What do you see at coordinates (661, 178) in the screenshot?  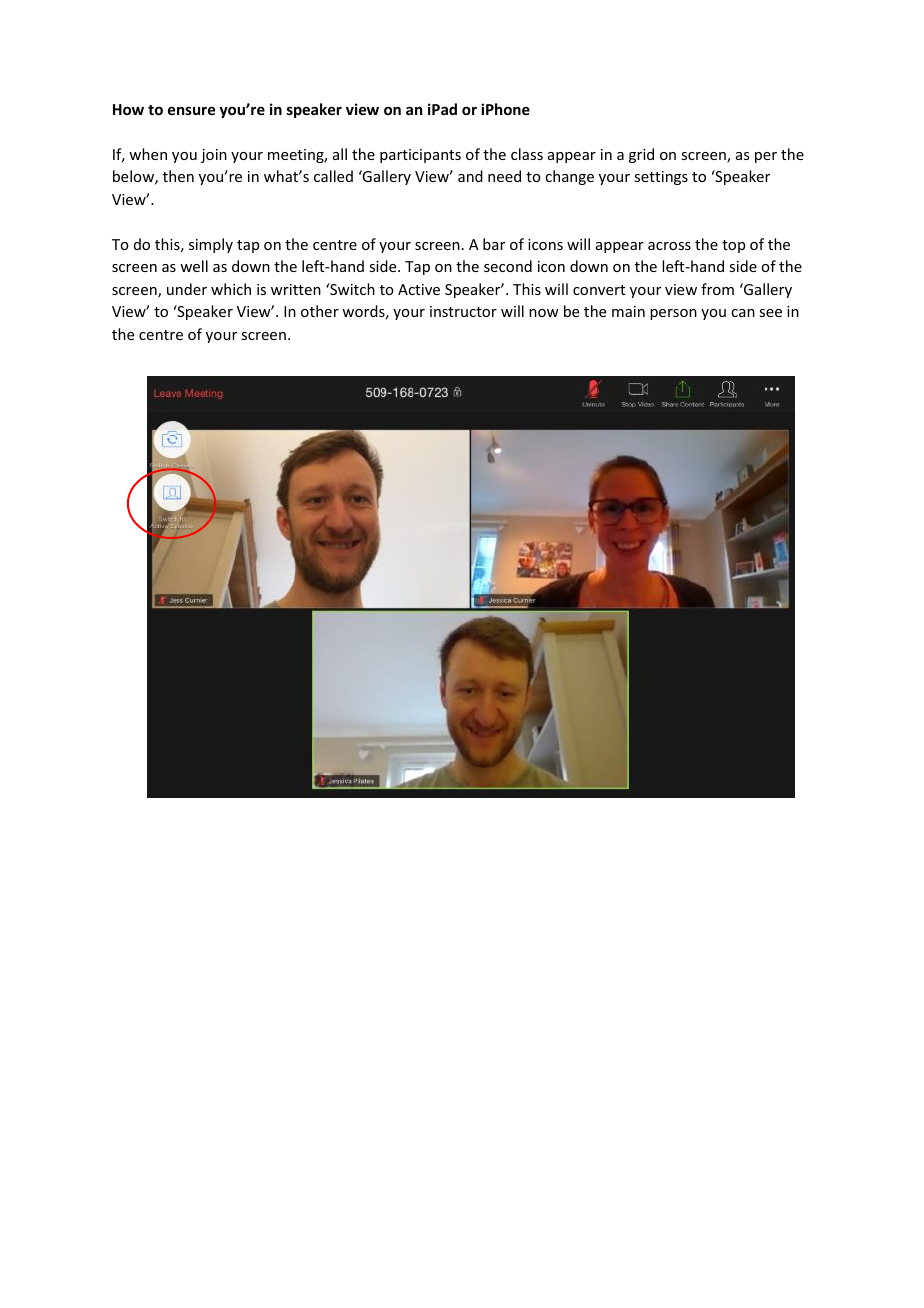 I see `settings` at bounding box center [661, 178].
